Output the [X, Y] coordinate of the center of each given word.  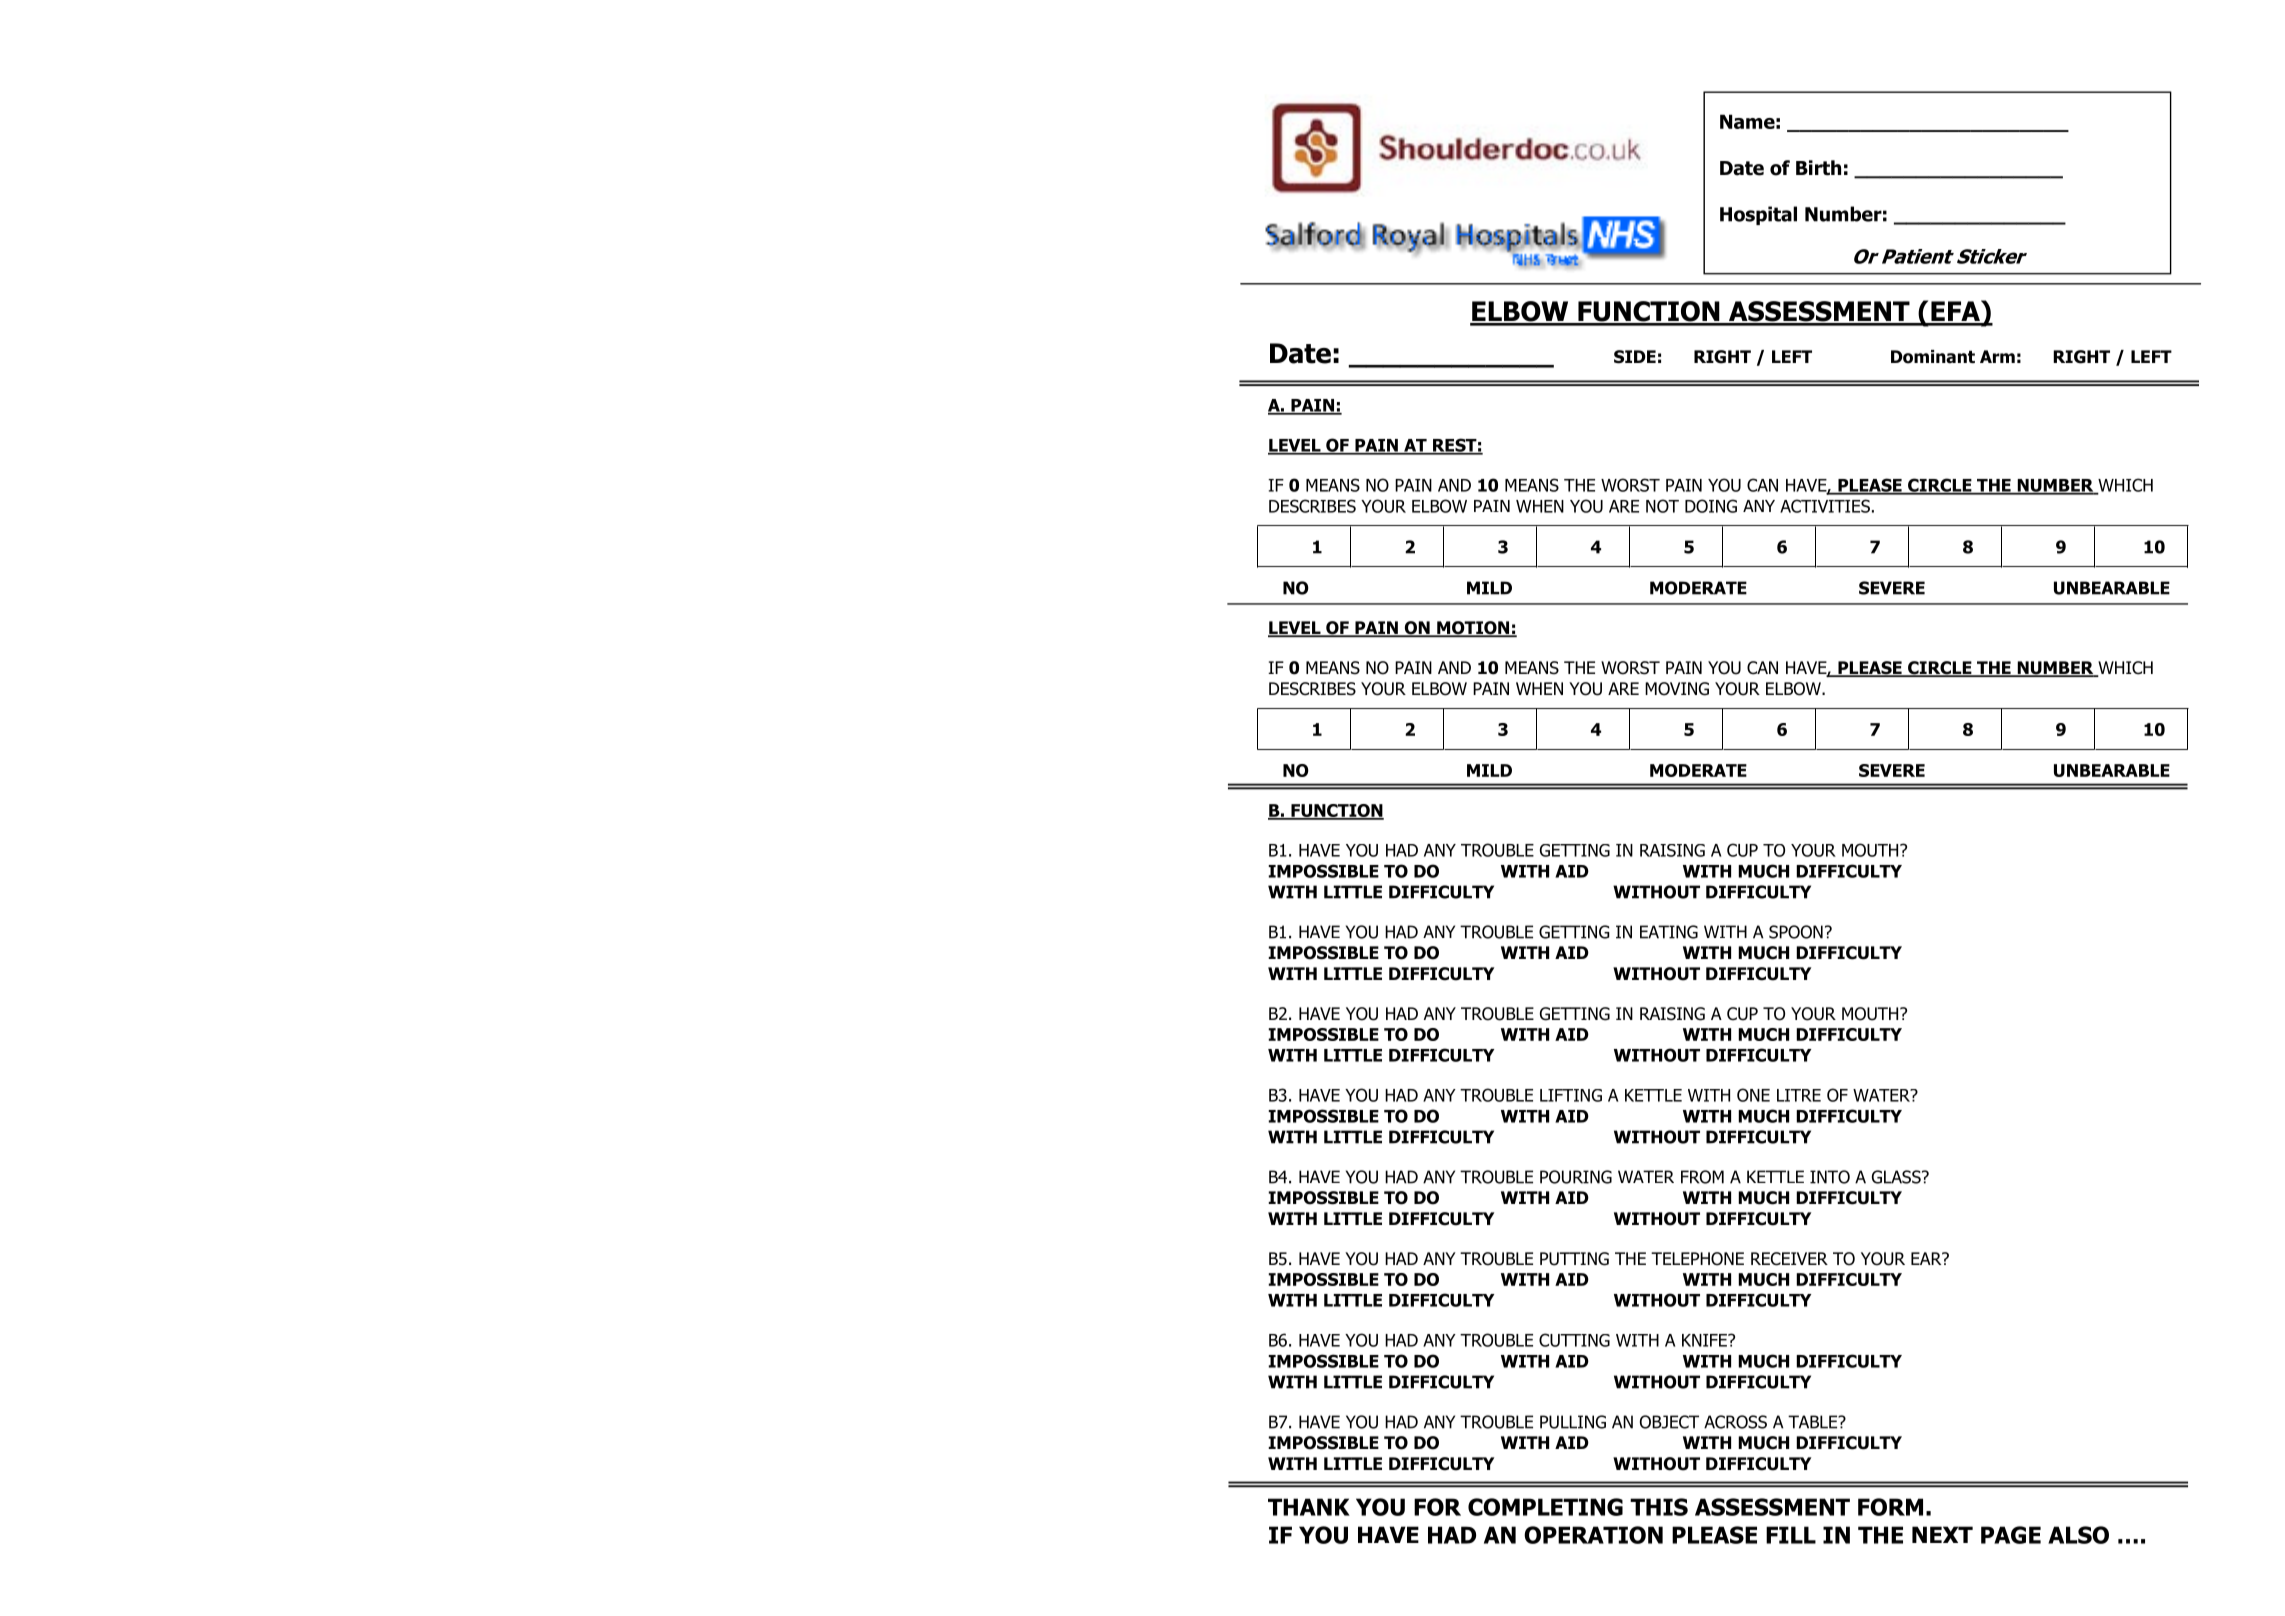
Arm [1997, 356]
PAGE [2011, 1535]
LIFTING [1571, 1095]
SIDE [1635, 357]
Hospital [1758, 215]
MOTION [1473, 629]
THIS [1659, 1507]
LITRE [1799, 1095]
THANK [1309, 1507]
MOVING [1677, 689]
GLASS [1897, 1177]
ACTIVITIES [1825, 506]
